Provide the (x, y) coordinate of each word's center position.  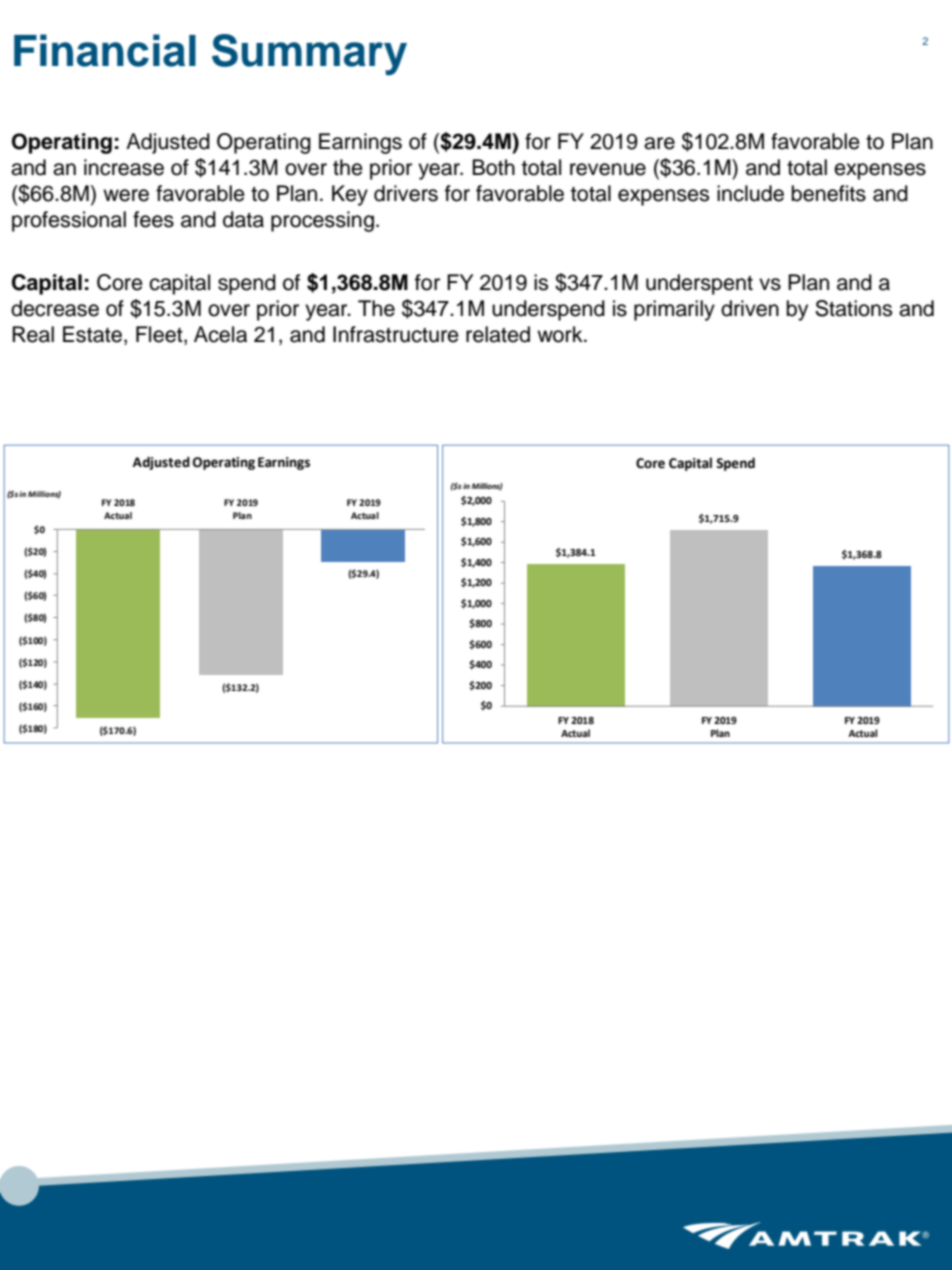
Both (493, 167)
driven (750, 308)
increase (124, 167)
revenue (608, 169)
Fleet (160, 335)
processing (322, 221)
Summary (309, 55)
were (126, 195)
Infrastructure (396, 334)
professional (69, 221)
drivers (406, 193)
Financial (105, 50)
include (750, 193)
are (659, 143)
